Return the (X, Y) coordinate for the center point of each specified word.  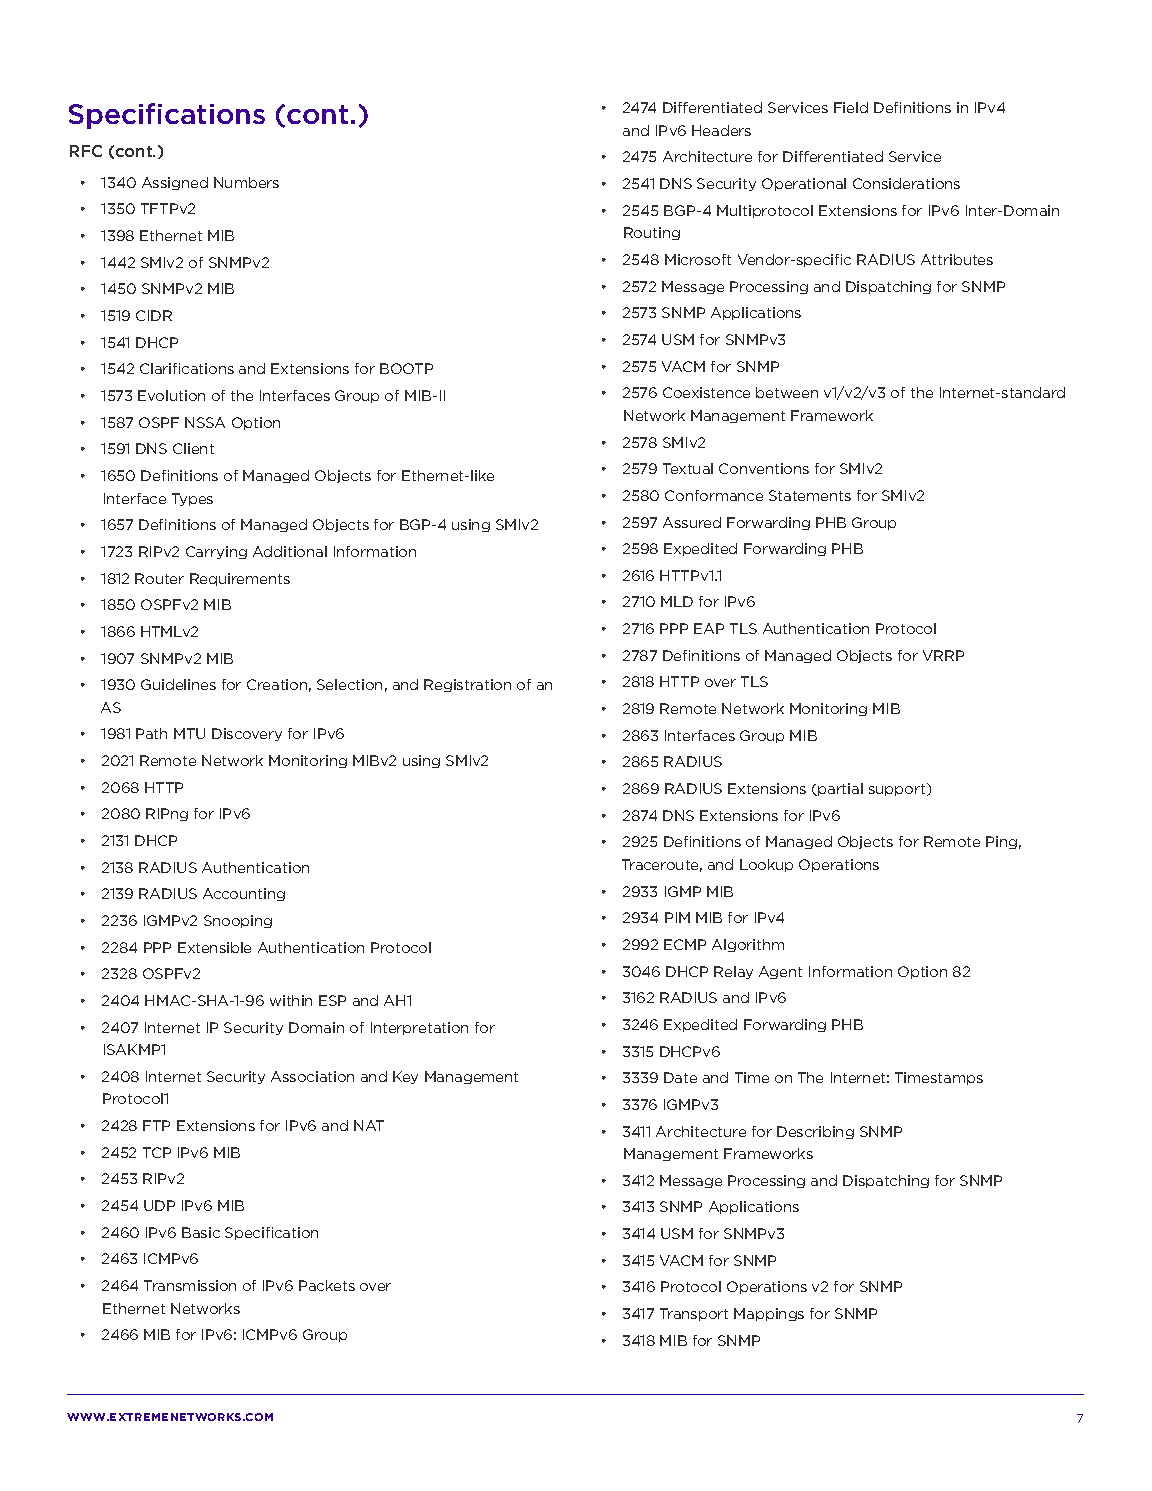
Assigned (175, 183)
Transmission (190, 1285)
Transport (694, 1314)
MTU (189, 733)
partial (839, 789)
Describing (815, 1132)
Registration (467, 685)
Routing (652, 233)
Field (851, 107)
